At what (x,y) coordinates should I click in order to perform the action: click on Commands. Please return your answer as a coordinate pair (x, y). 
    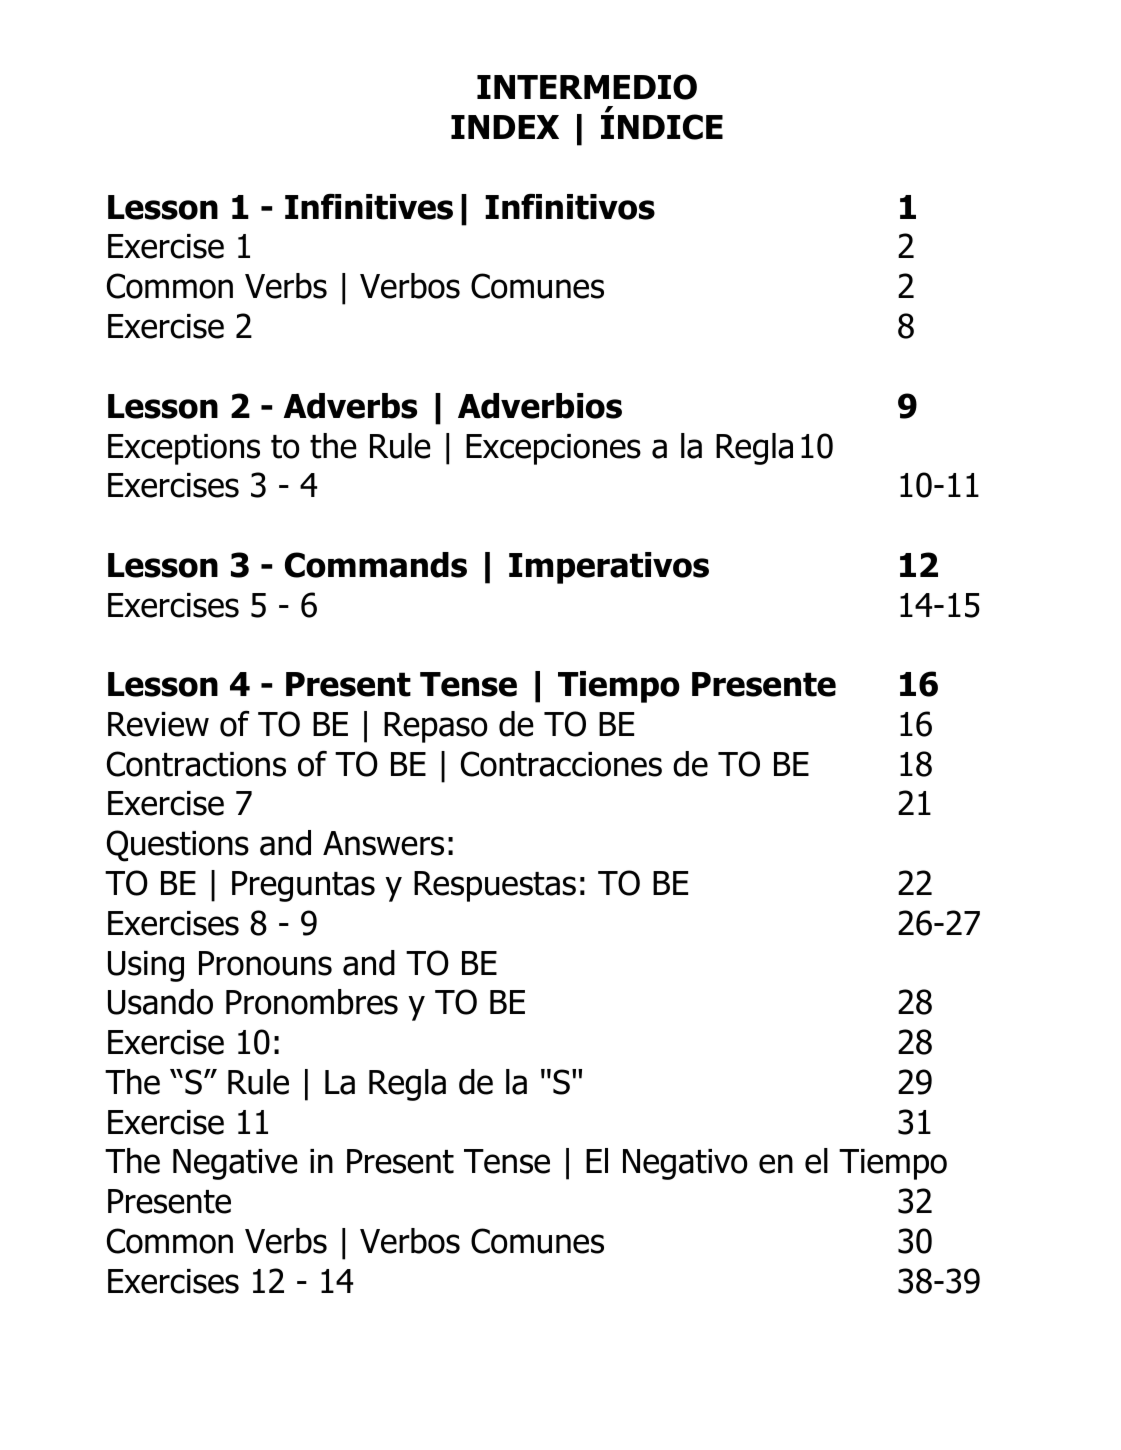
    Looking at the image, I should click on (376, 565).
